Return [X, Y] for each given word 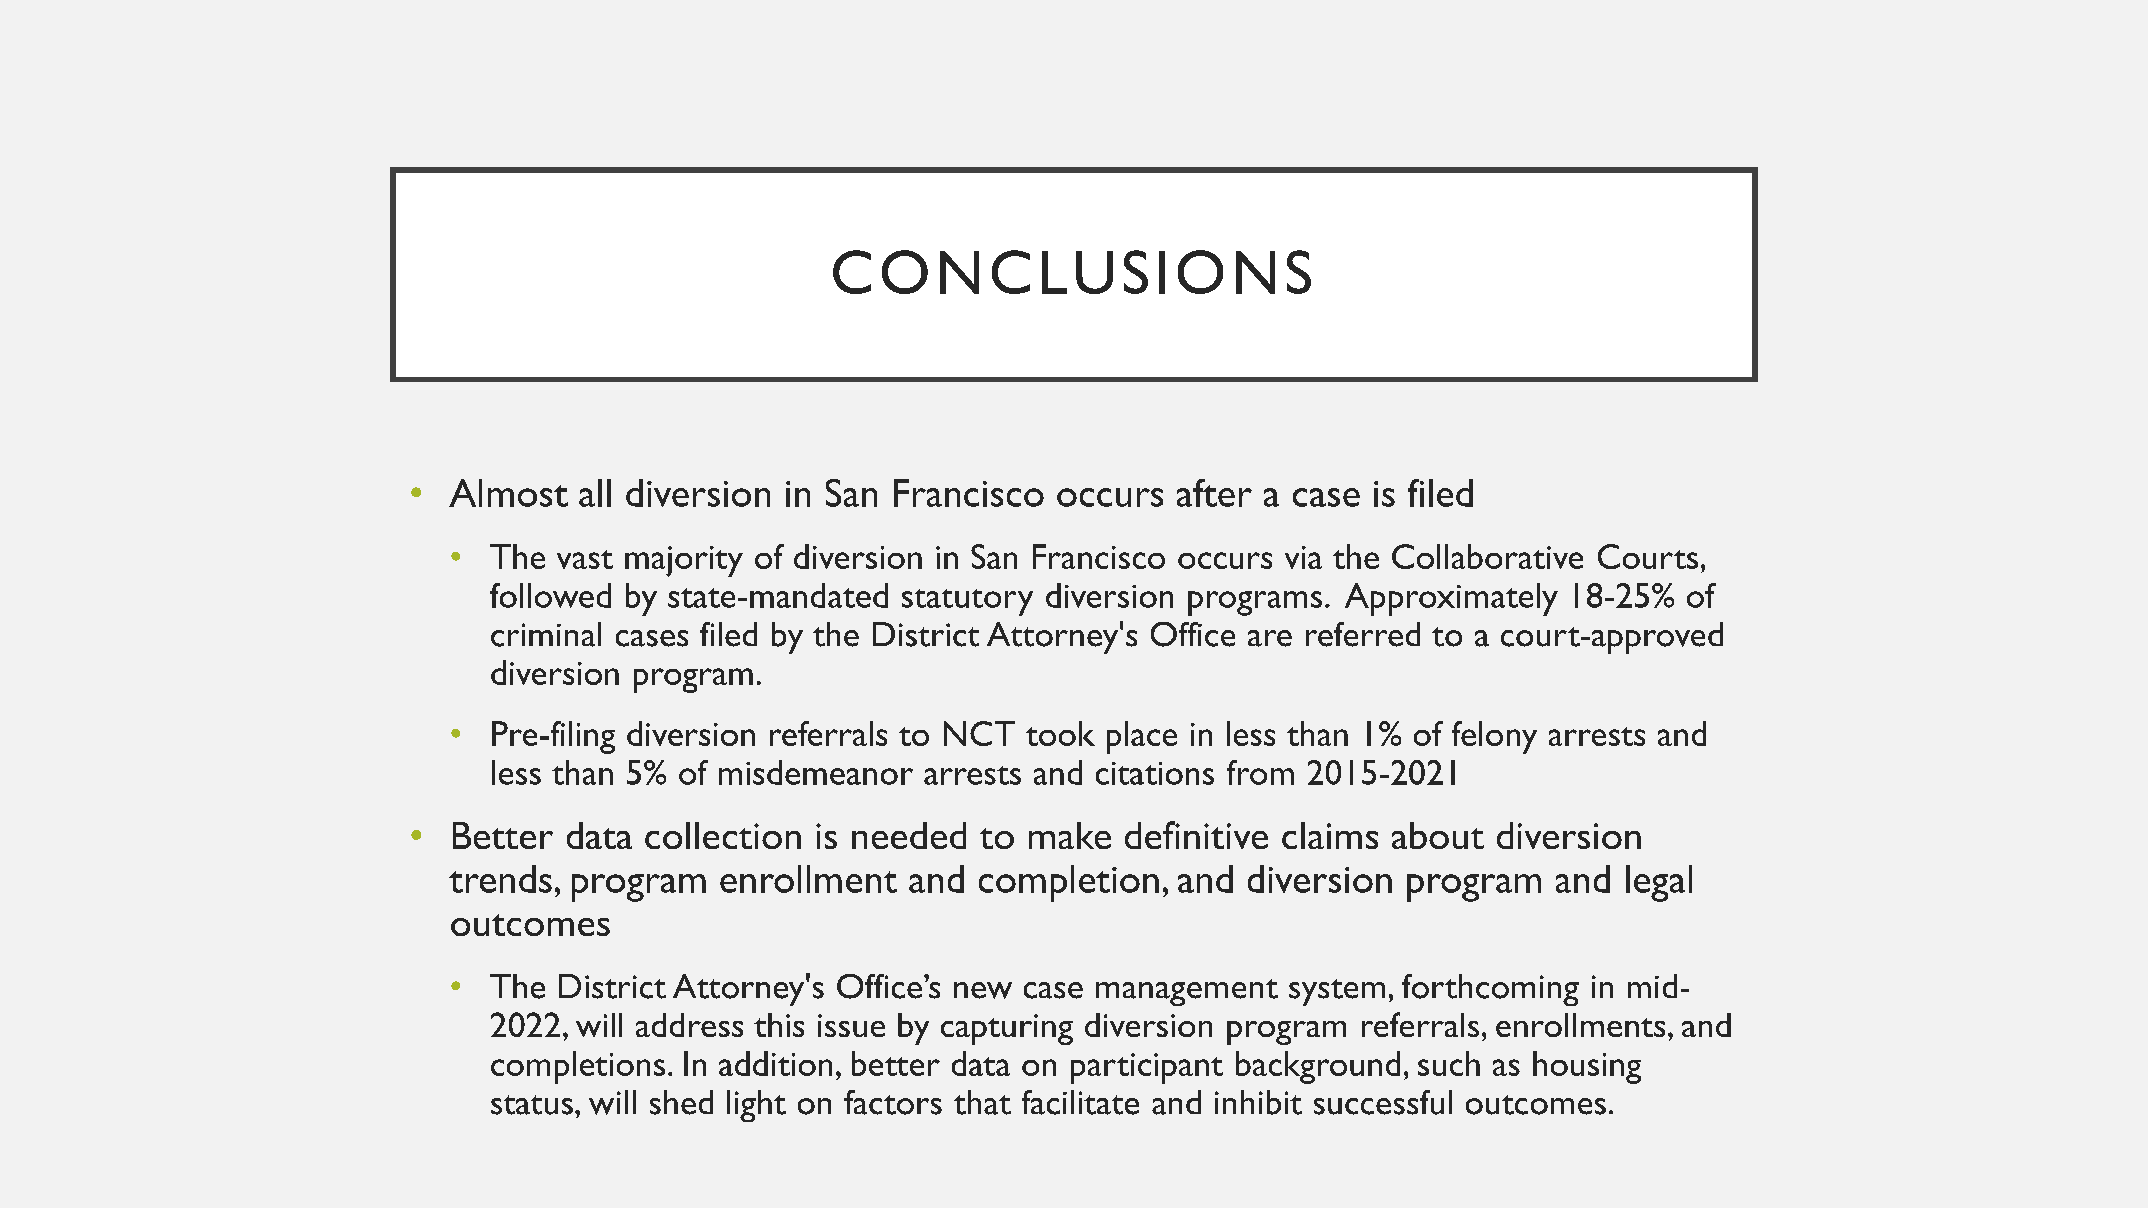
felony [1494, 737]
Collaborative [1487, 556]
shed [681, 1102]
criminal [546, 634]
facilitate [1080, 1102]
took [1060, 733]
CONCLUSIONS [1072, 272]
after [1214, 493]
